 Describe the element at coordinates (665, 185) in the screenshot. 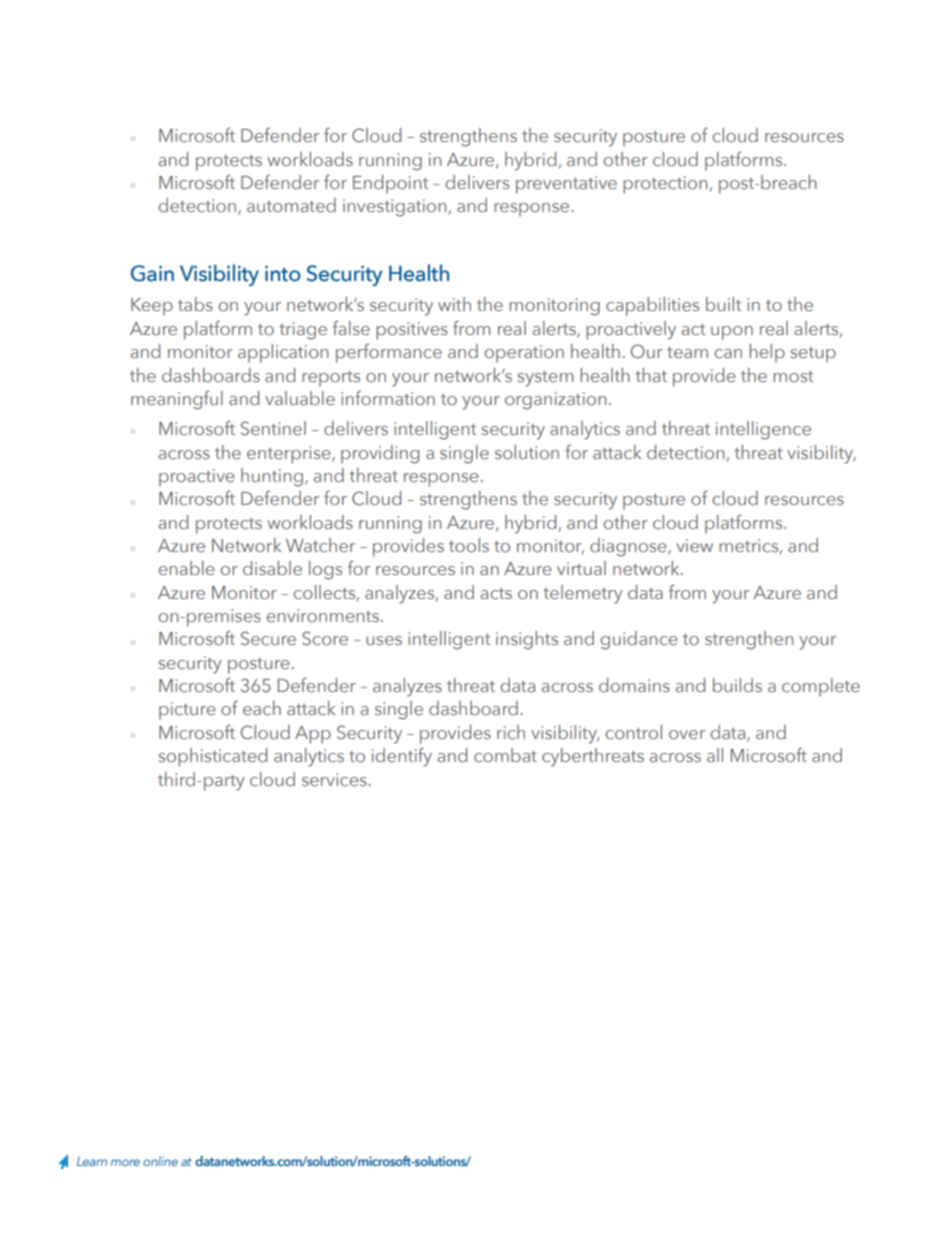

I see `protection` at that location.
